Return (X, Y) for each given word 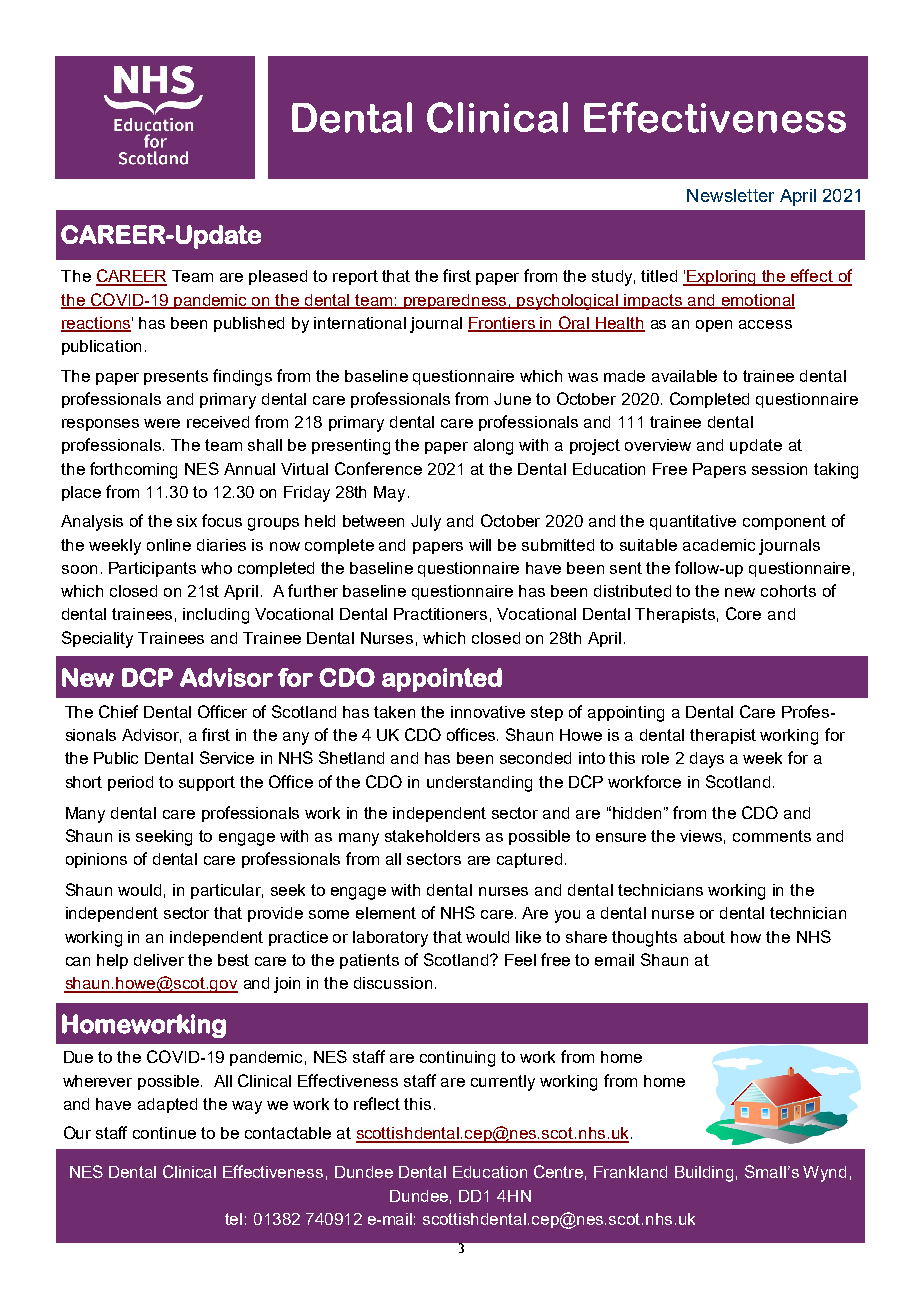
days (707, 760)
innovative (488, 712)
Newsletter (730, 195)
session (779, 469)
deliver (159, 960)
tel (233, 1219)
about (704, 937)
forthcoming (133, 470)
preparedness (455, 301)
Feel (520, 960)
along (493, 447)
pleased (278, 277)
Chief (118, 711)
